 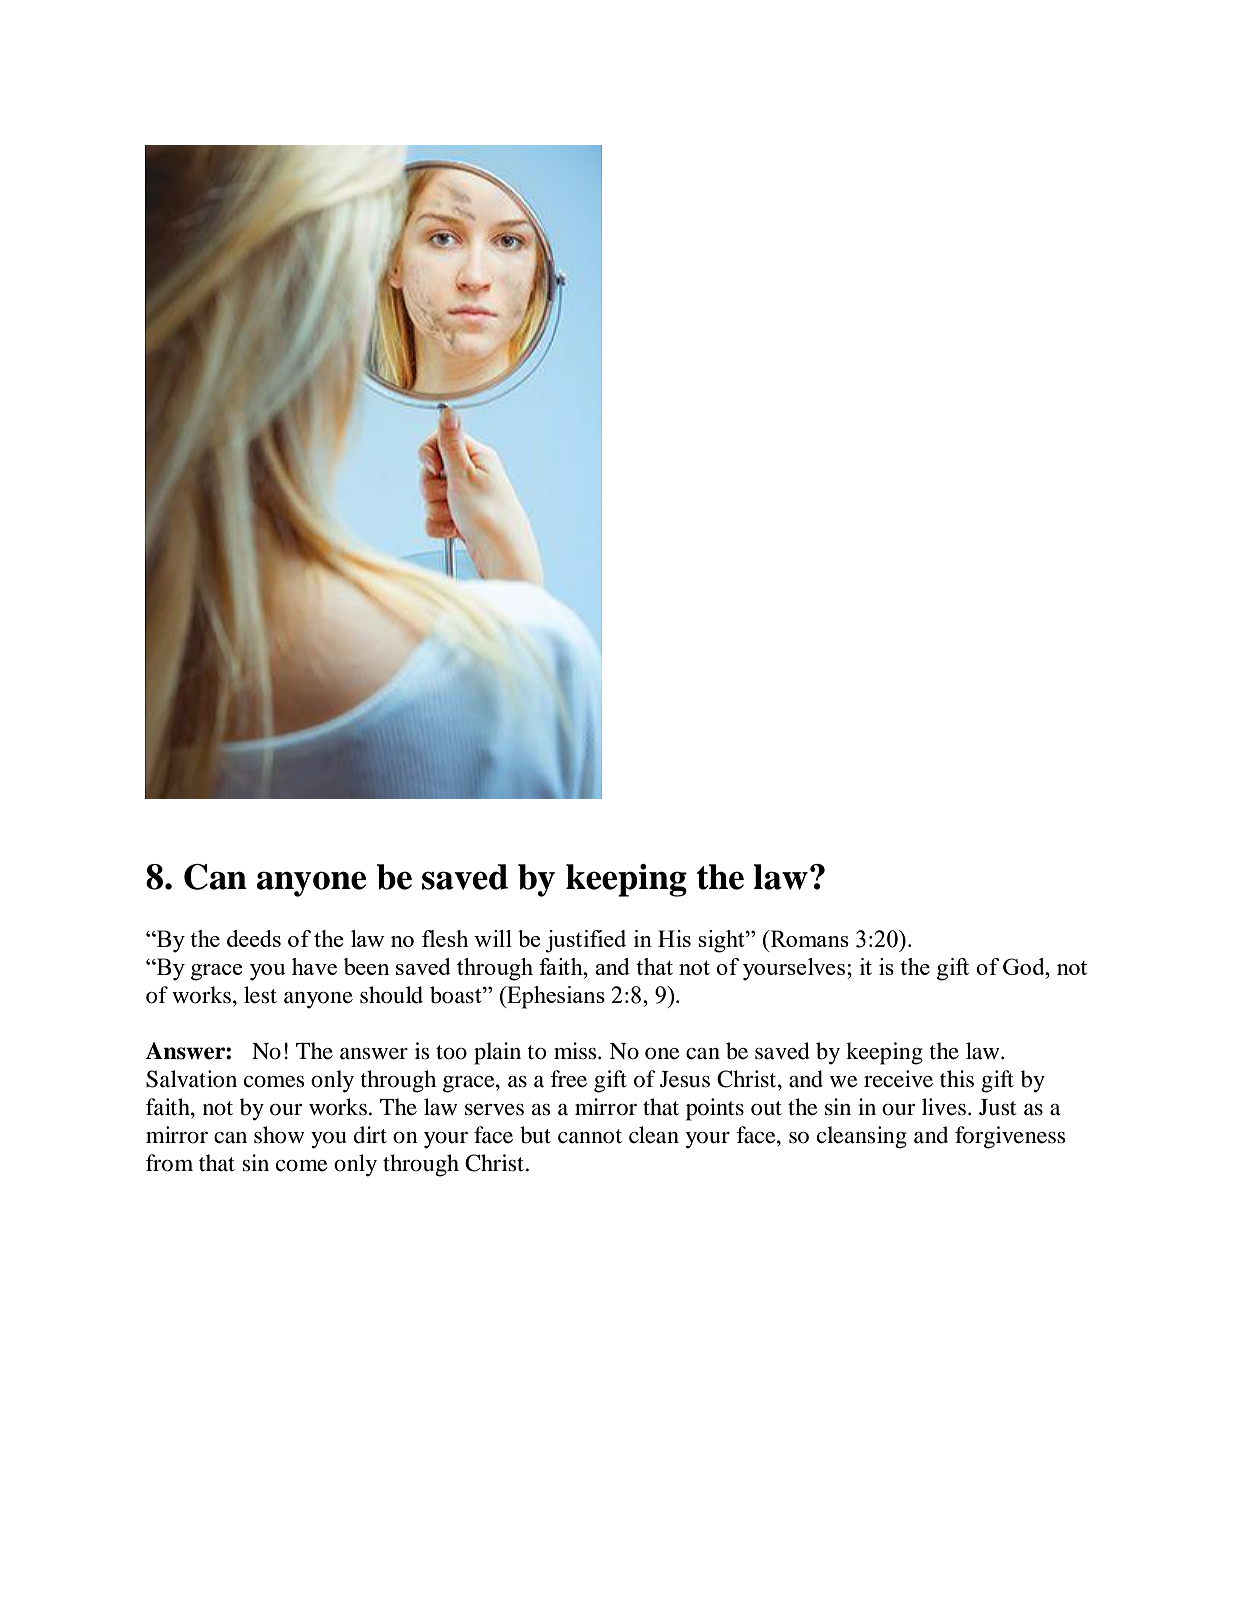 What do you see at coordinates (576, 1051) in the page?
I see `miss` at bounding box center [576, 1051].
